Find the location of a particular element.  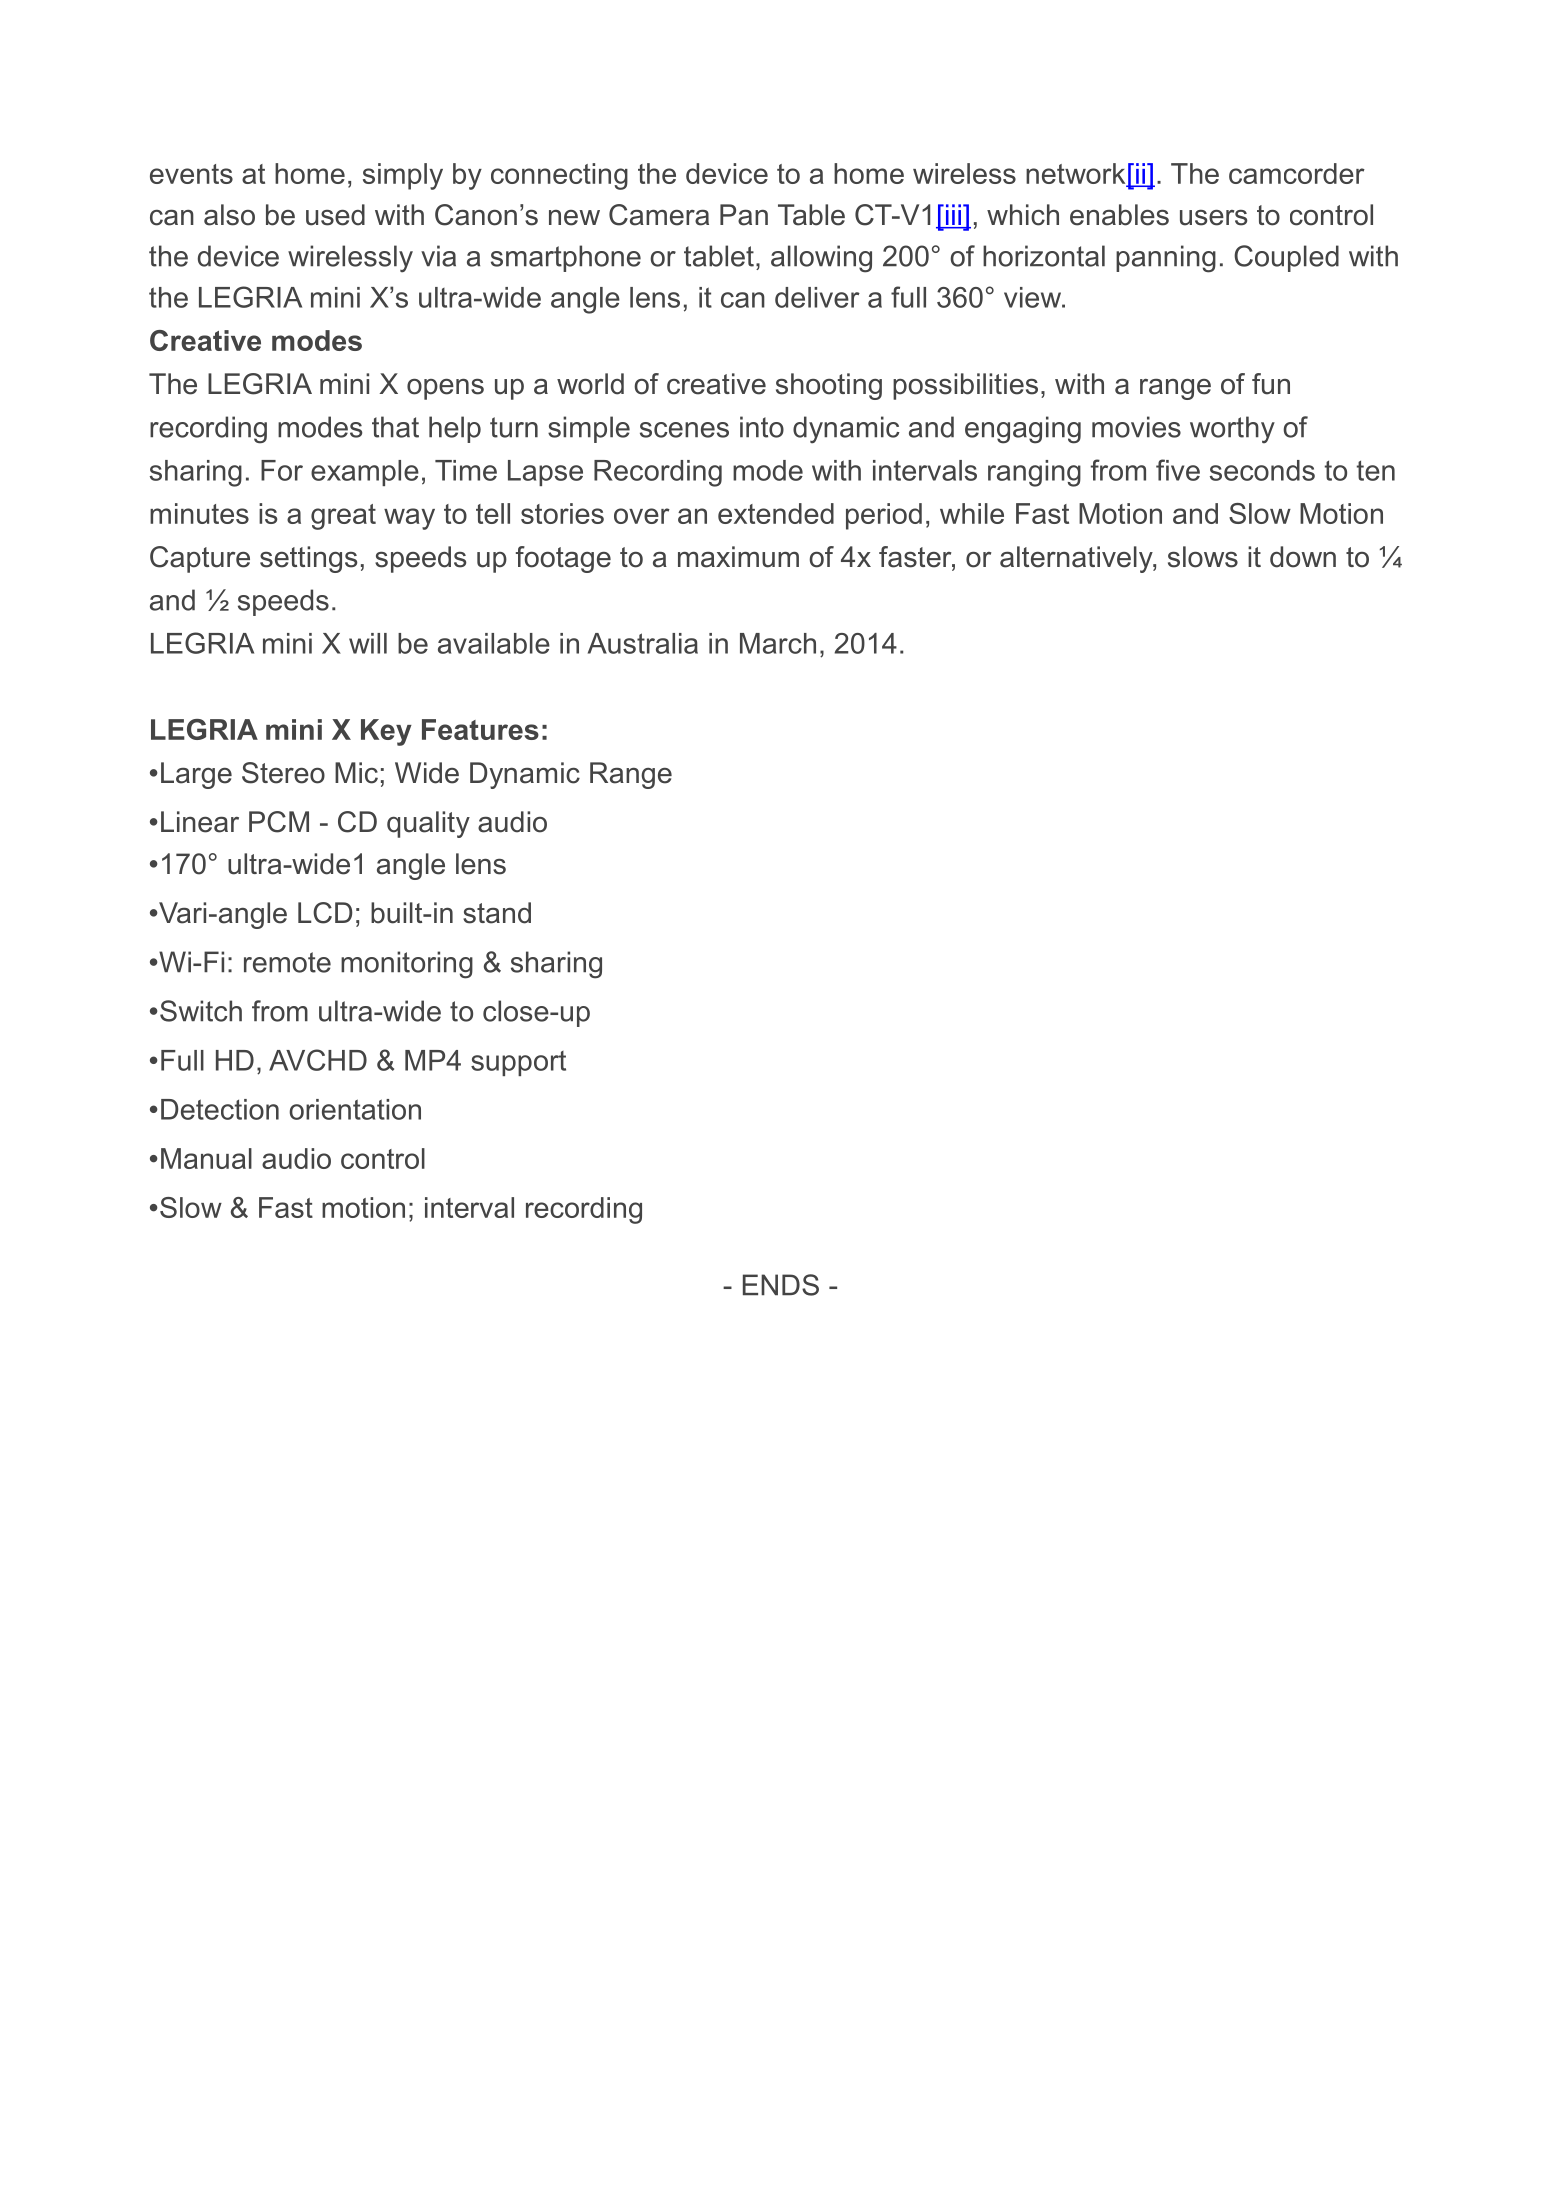

Manual is located at coordinates (206, 1158).
